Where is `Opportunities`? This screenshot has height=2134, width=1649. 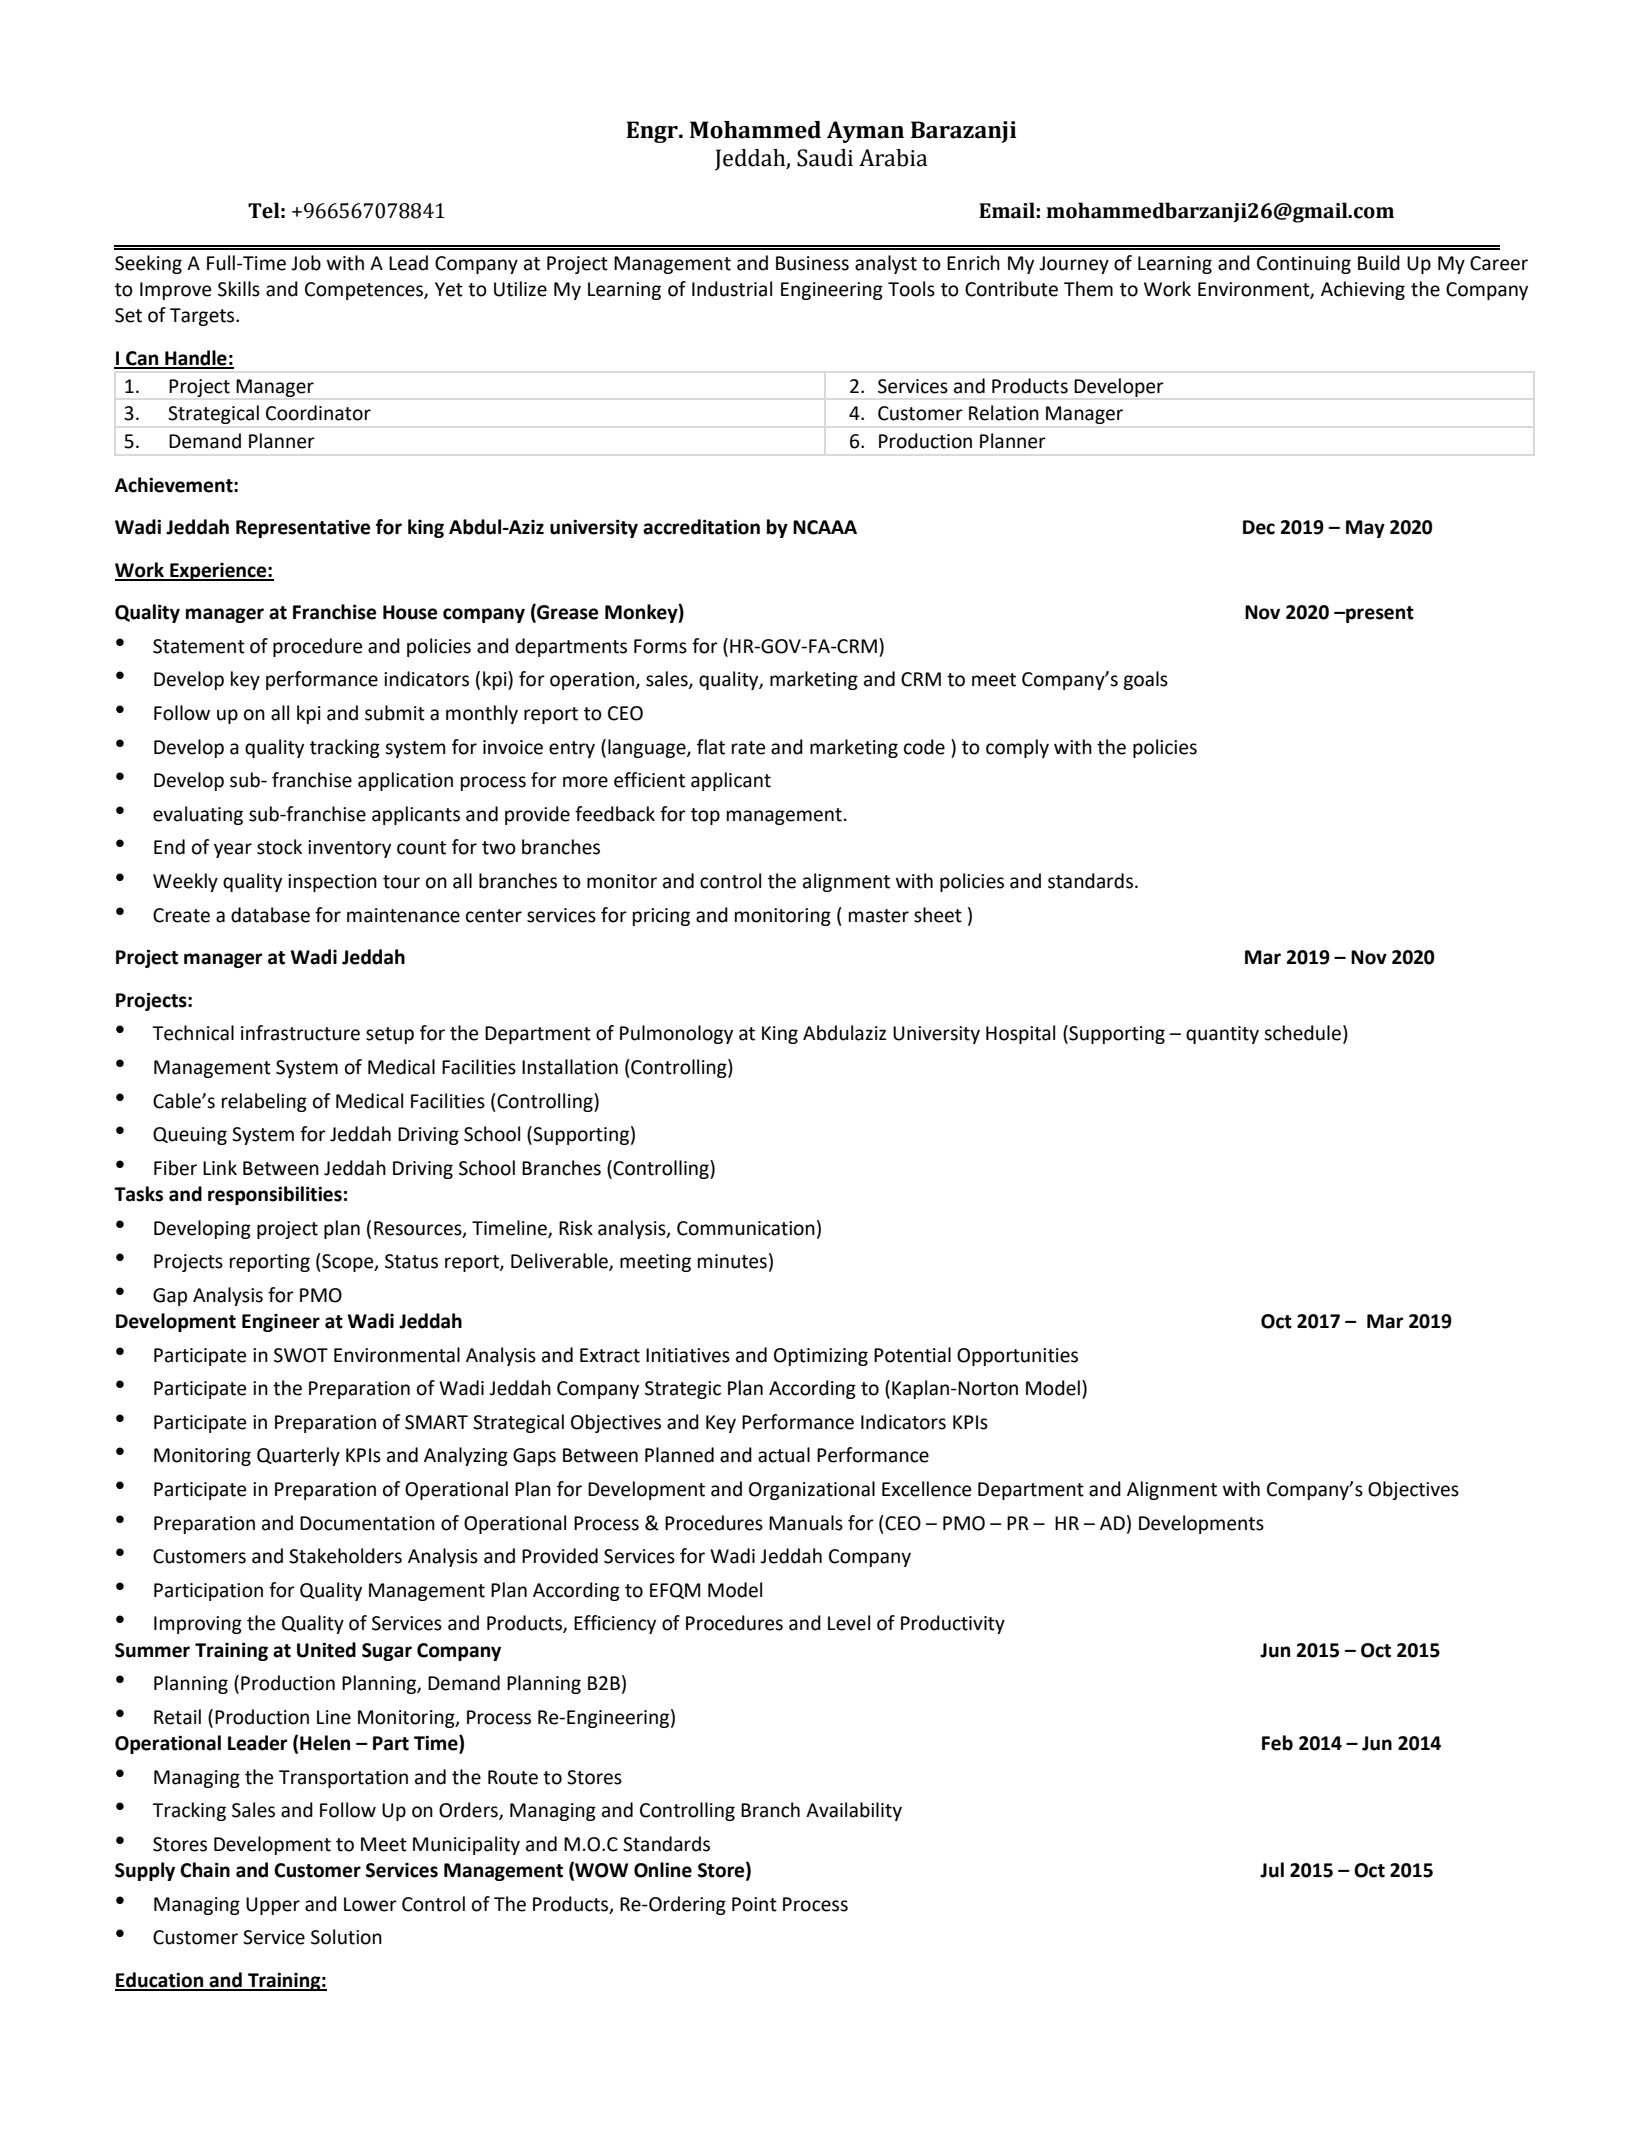
Opportunities is located at coordinates (1017, 1357).
